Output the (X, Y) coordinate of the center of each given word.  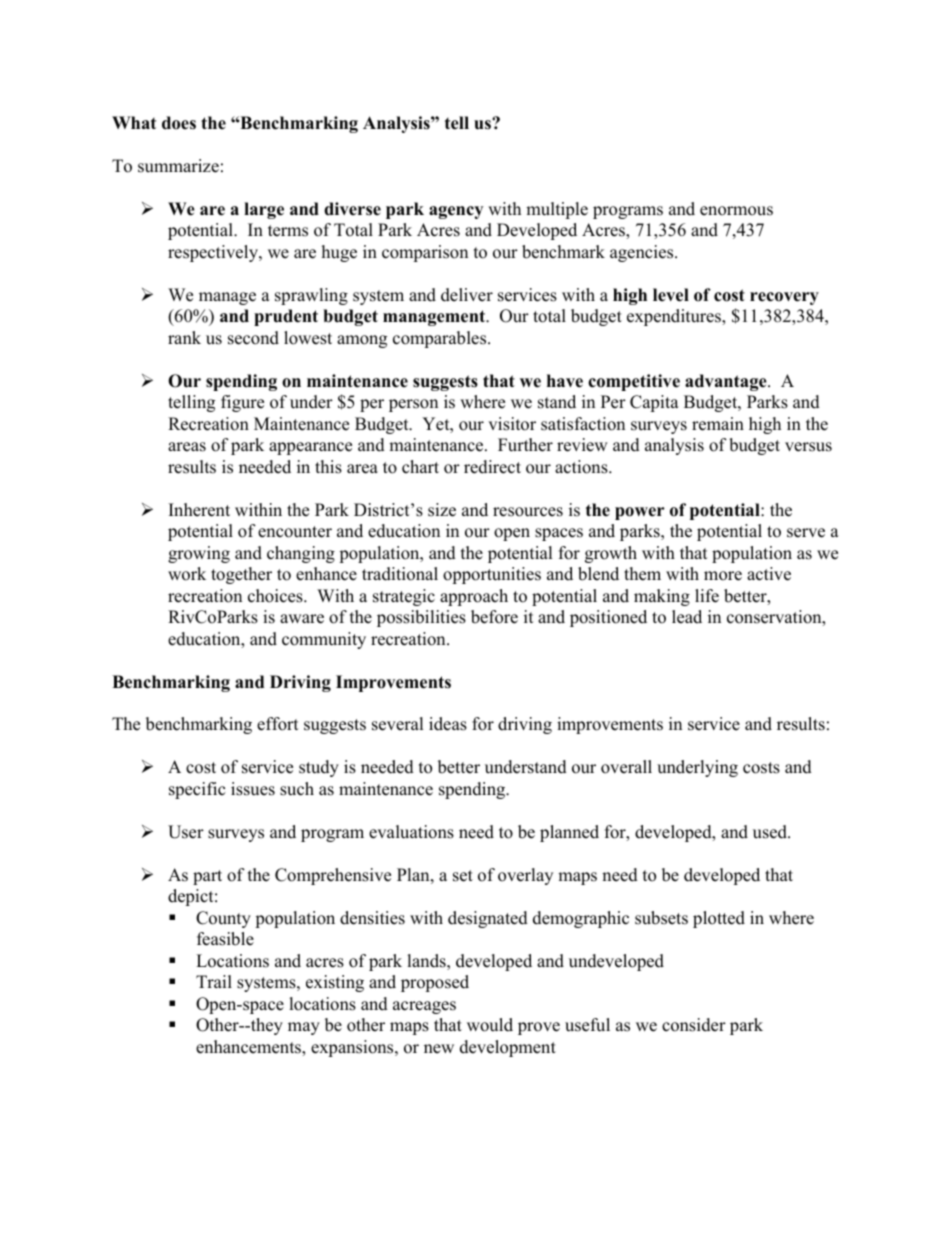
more (723, 576)
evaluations (411, 832)
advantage (727, 382)
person (413, 405)
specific (197, 790)
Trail (214, 981)
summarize (178, 166)
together (241, 575)
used (771, 832)
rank (184, 337)
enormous (736, 211)
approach (474, 597)
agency (456, 212)
